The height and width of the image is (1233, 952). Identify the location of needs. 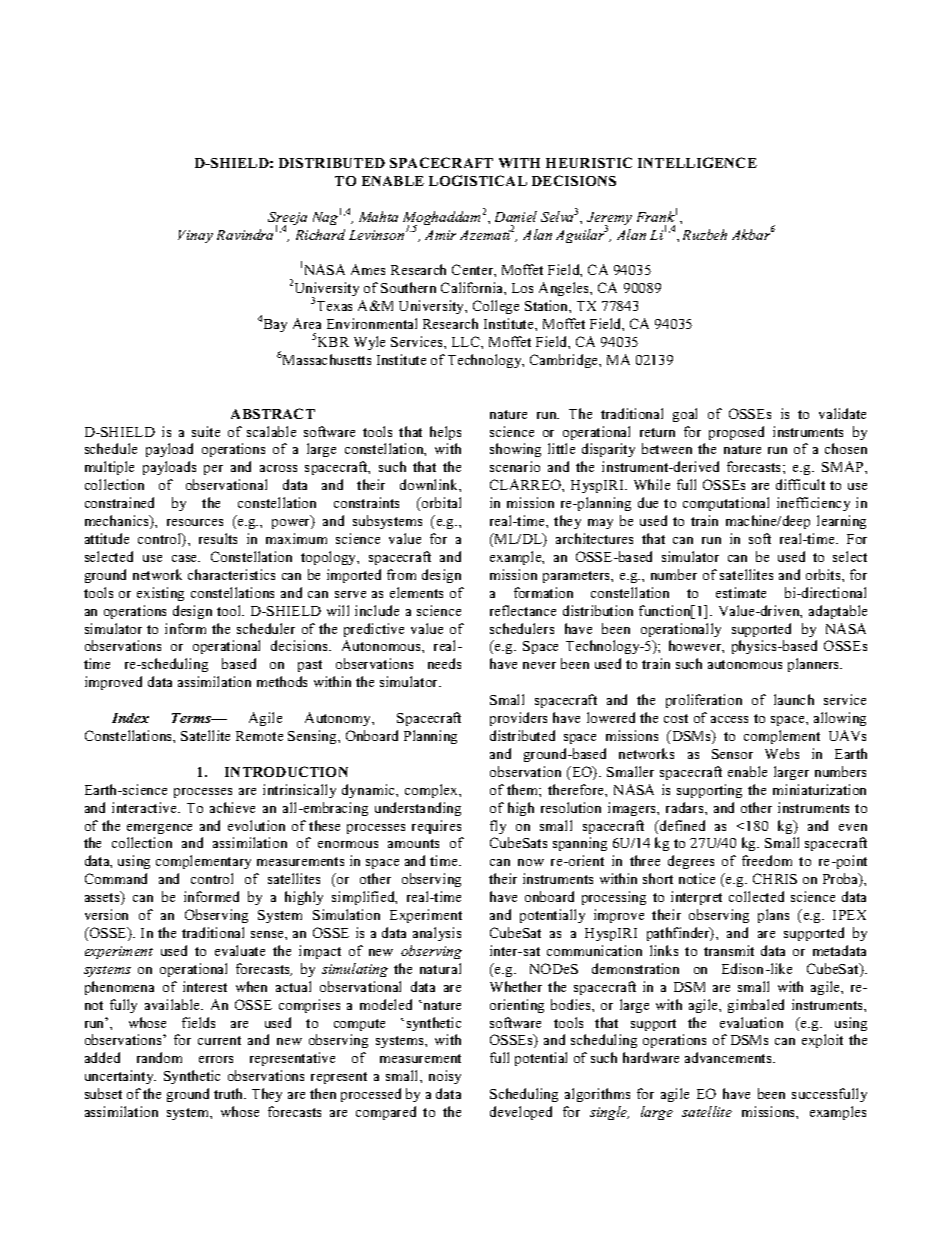
(444, 663).
